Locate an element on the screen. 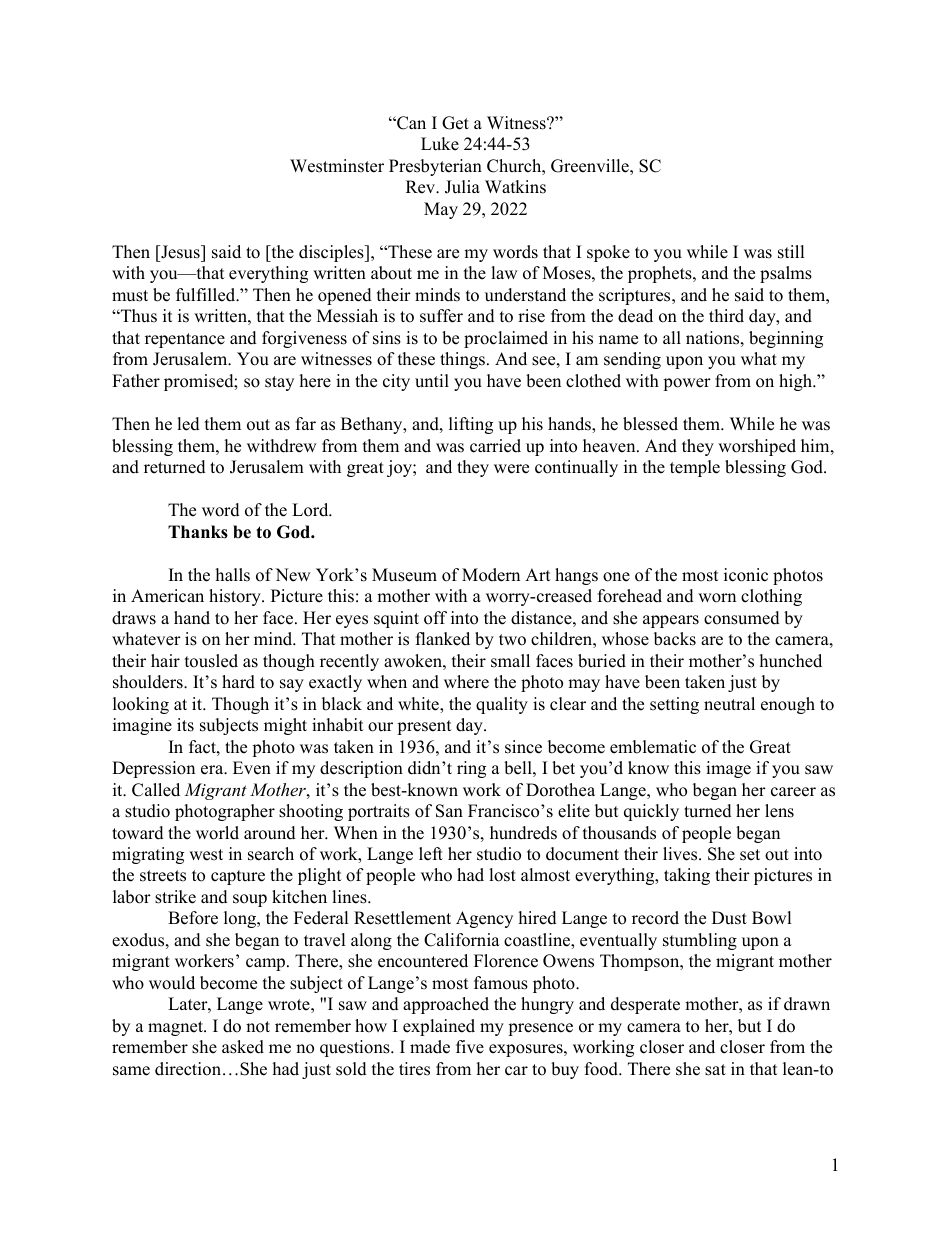 The image size is (952, 1233). far is located at coordinates (306, 423).
